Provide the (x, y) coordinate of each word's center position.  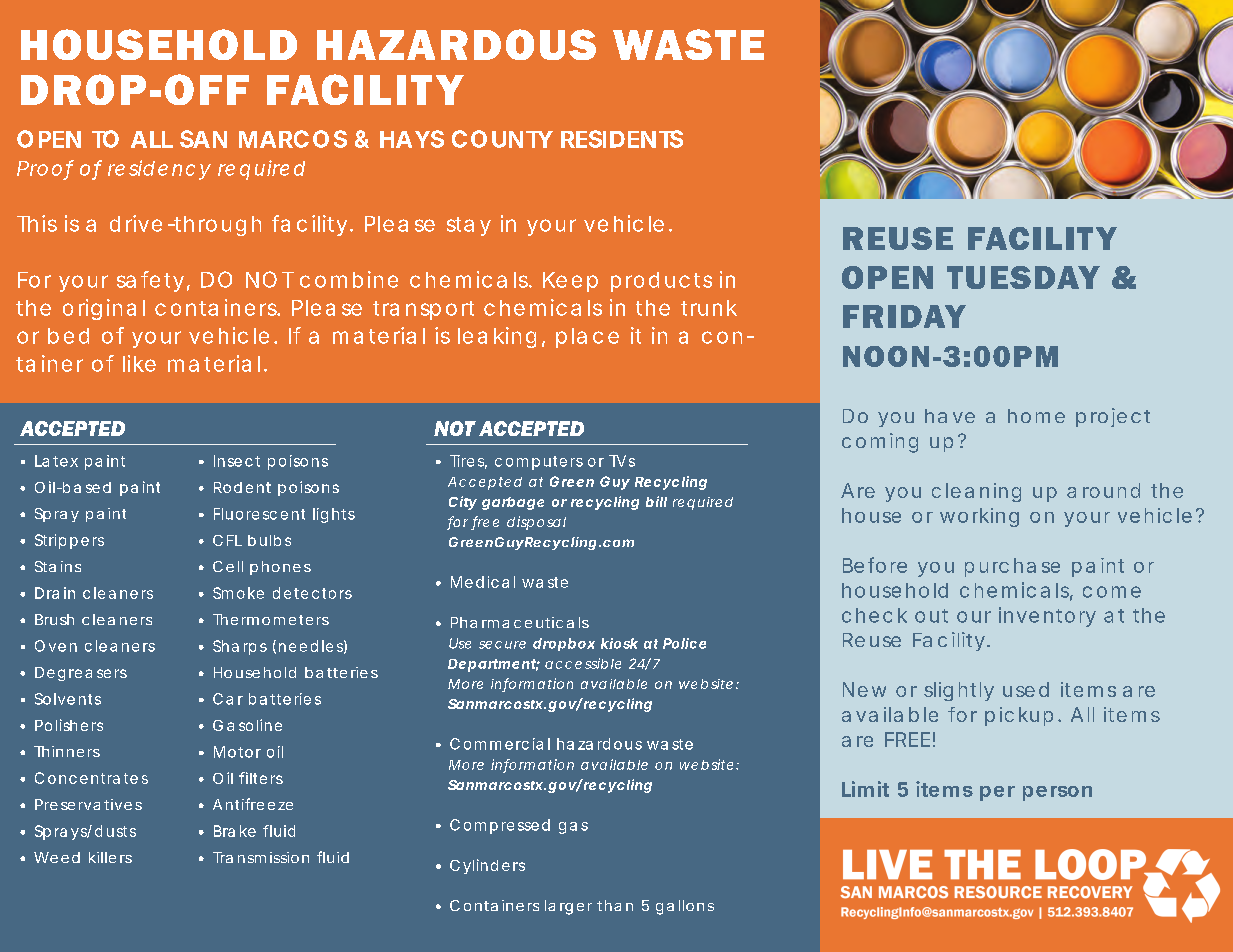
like (139, 363)
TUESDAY (1023, 277)
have (950, 416)
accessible (583, 663)
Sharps (240, 647)
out (931, 616)
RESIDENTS (622, 139)
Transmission (261, 857)
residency (159, 170)
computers (539, 463)
